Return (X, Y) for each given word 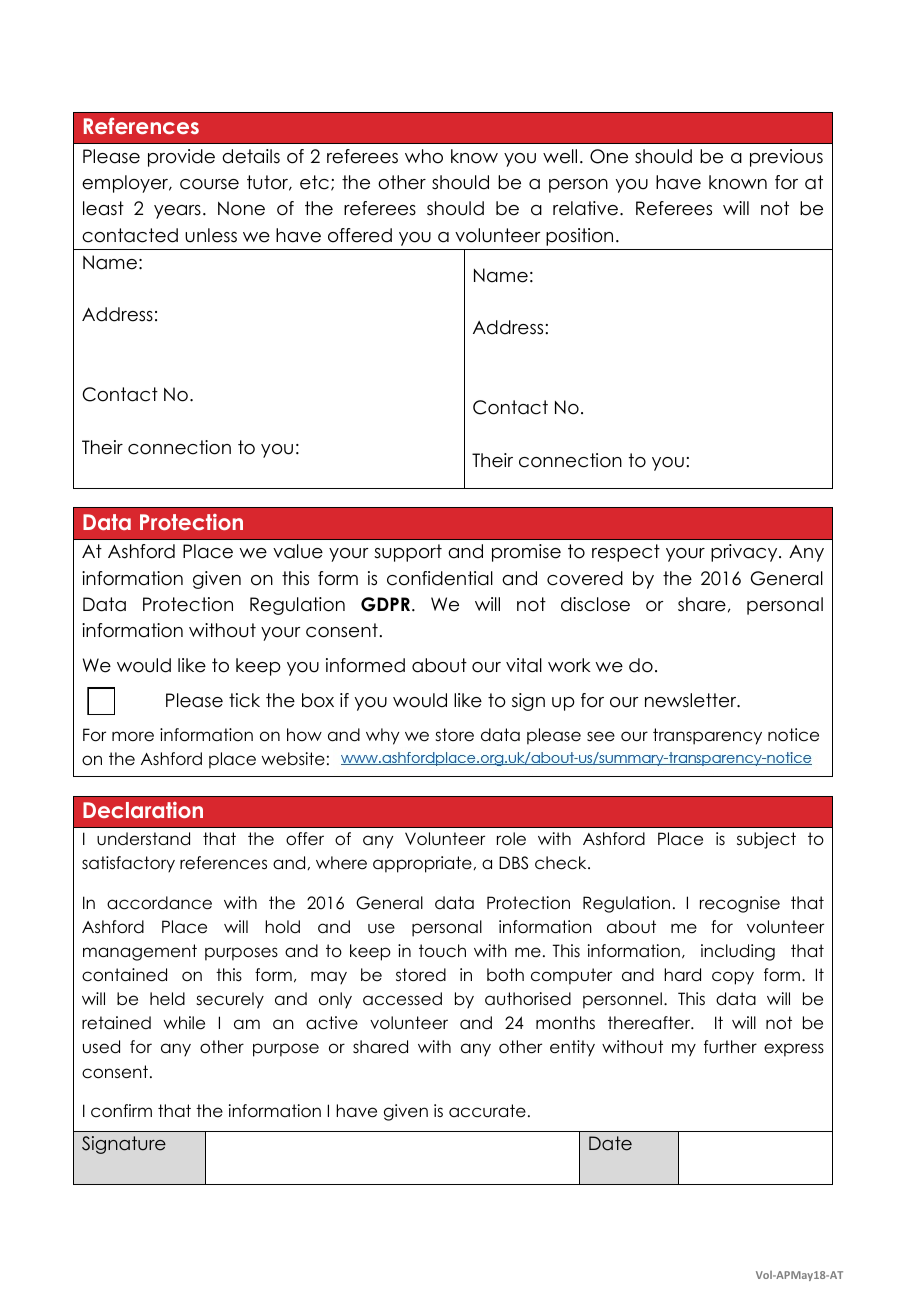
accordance (159, 903)
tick (244, 700)
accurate (487, 1111)
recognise (740, 904)
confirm (121, 1111)
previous (786, 158)
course (209, 184)
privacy (745, 553)
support (408, 553)
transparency (707, 736)
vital (524, 665)
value (298, 551)
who (424, 156)
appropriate (423, 864)
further (730, 1047)
